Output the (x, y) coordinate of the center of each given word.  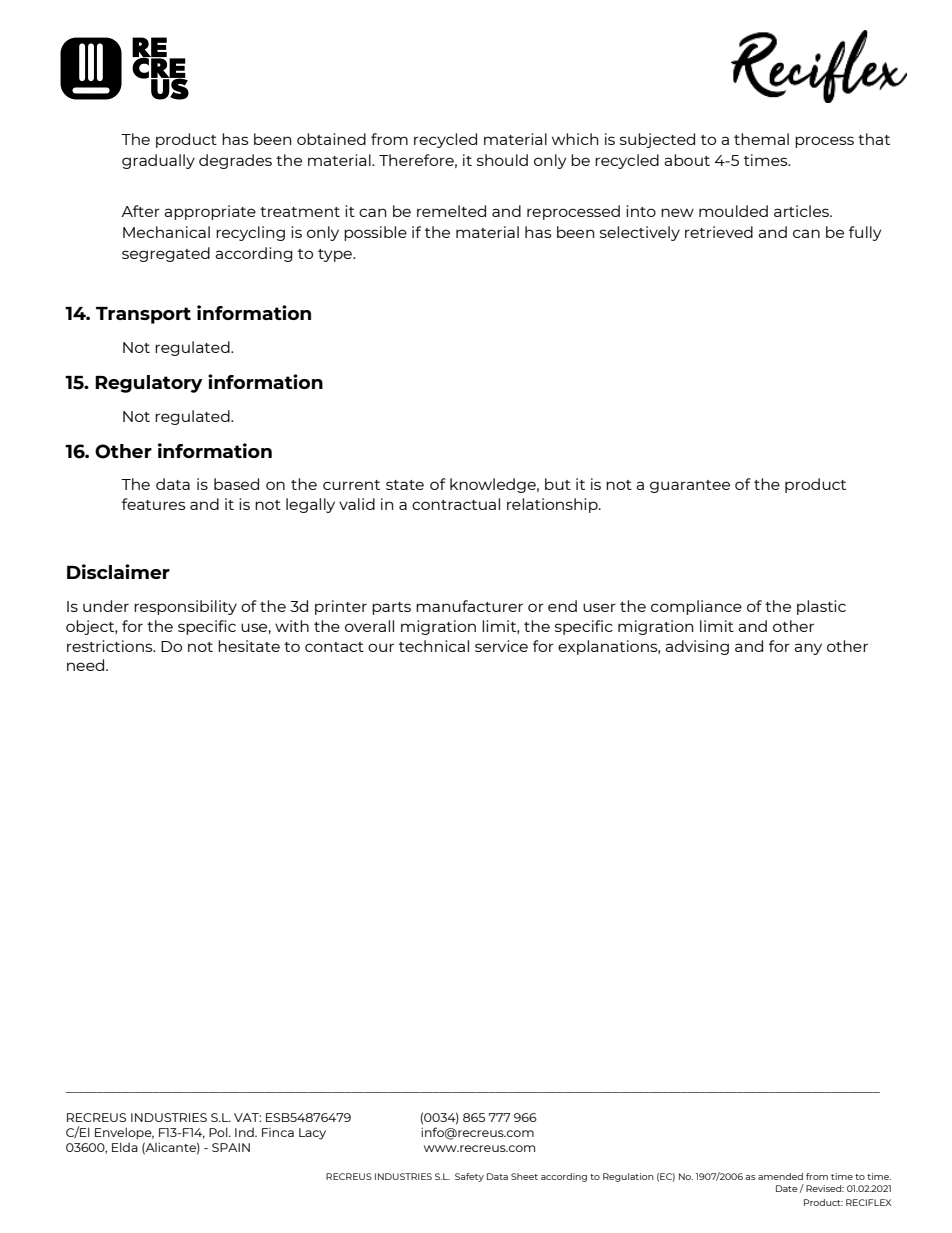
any (808, 649)
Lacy (312, 1134)
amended (780, 1176)
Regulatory (149, 384)
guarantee (690, 486)
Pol (219, 1132)
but (558, 484)
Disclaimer (118, 571)
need (87, 665)
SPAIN (231, 1147)
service (501, 646)
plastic (821, 607)
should (502, 160)
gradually (158, 161)
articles (802, 211)
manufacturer (469, 606)
